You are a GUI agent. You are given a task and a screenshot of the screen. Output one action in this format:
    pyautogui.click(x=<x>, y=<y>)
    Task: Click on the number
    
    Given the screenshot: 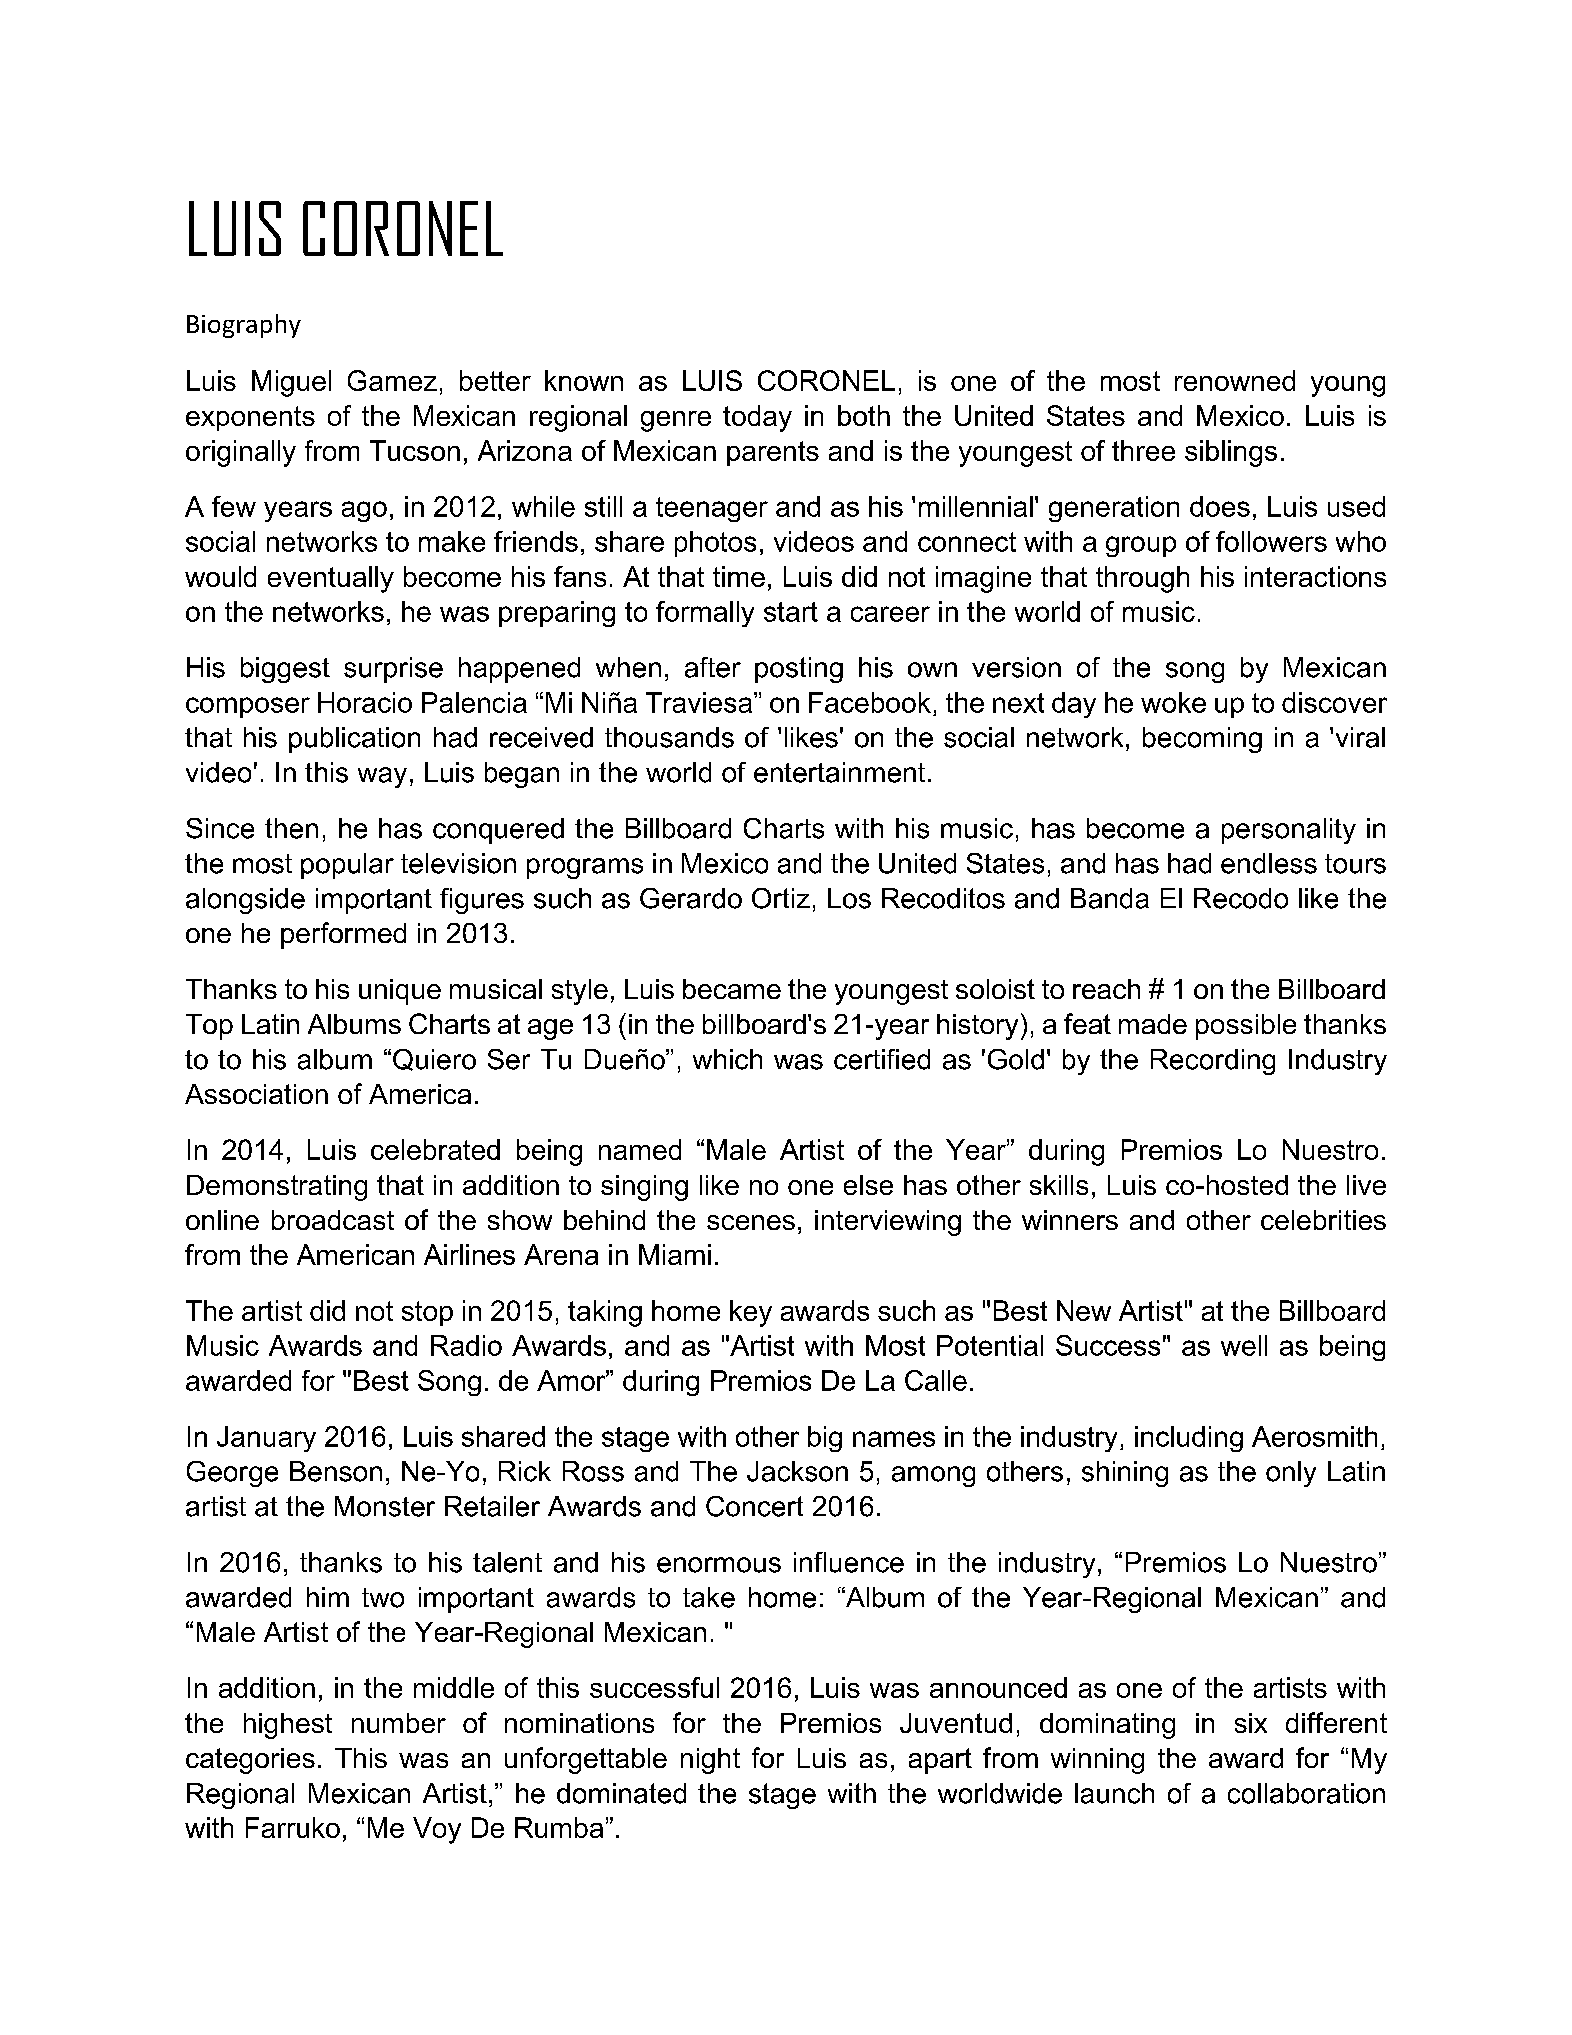 What is the action you would take?
    pyautogui.click(x=399, y=1723)
